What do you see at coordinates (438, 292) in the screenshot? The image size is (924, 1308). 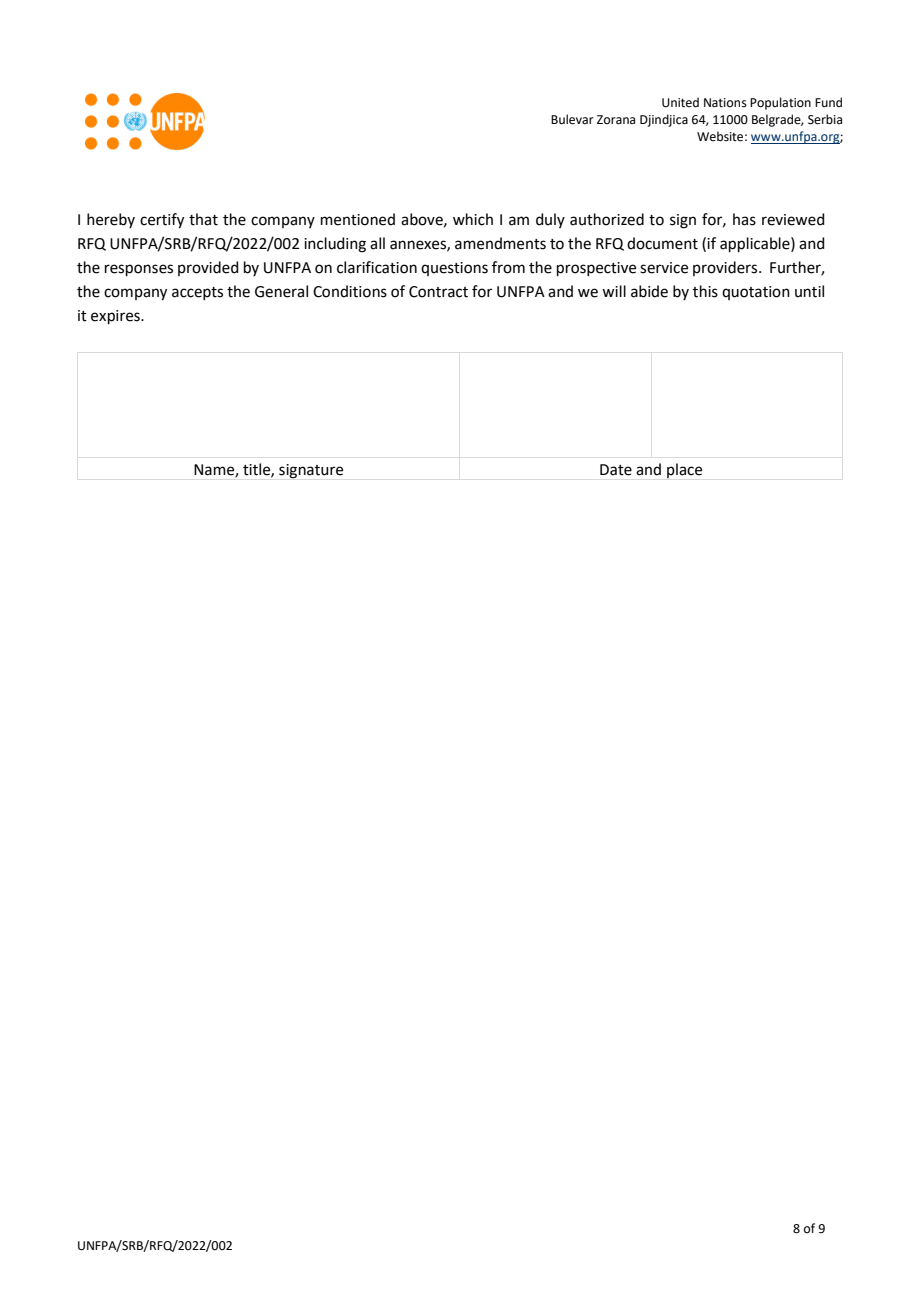 I see `Contract` at bounding box center [438, 292].
